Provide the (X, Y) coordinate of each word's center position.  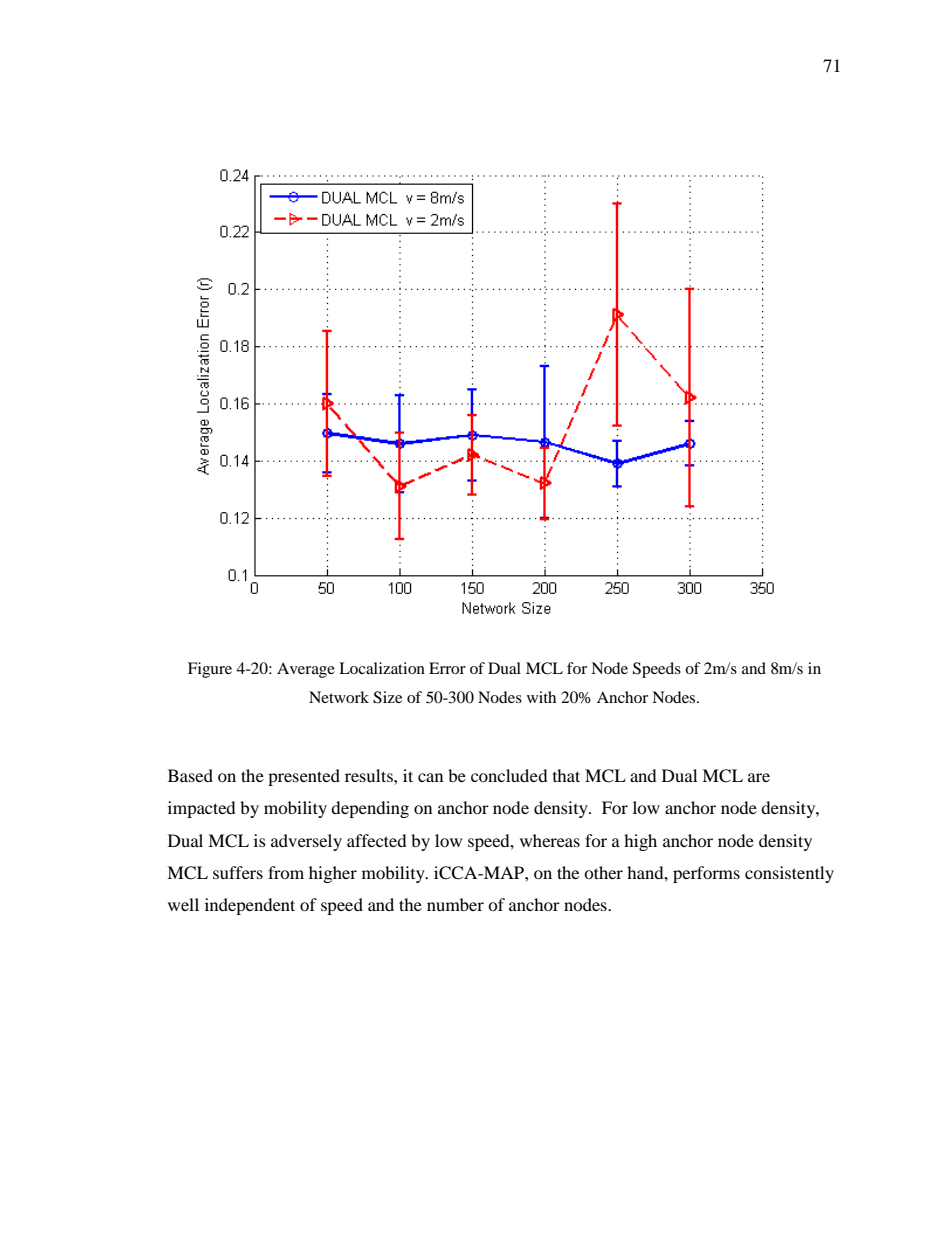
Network (339, 697)
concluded (509, 775)
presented (304, 777)
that (566, 775)
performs (706, 874)
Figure (210, 670)
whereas (550, 840)
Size (387, 697)
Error (447, 668)
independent (250, 906)
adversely (306, 842)
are (759, 777)
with (541, 697)
